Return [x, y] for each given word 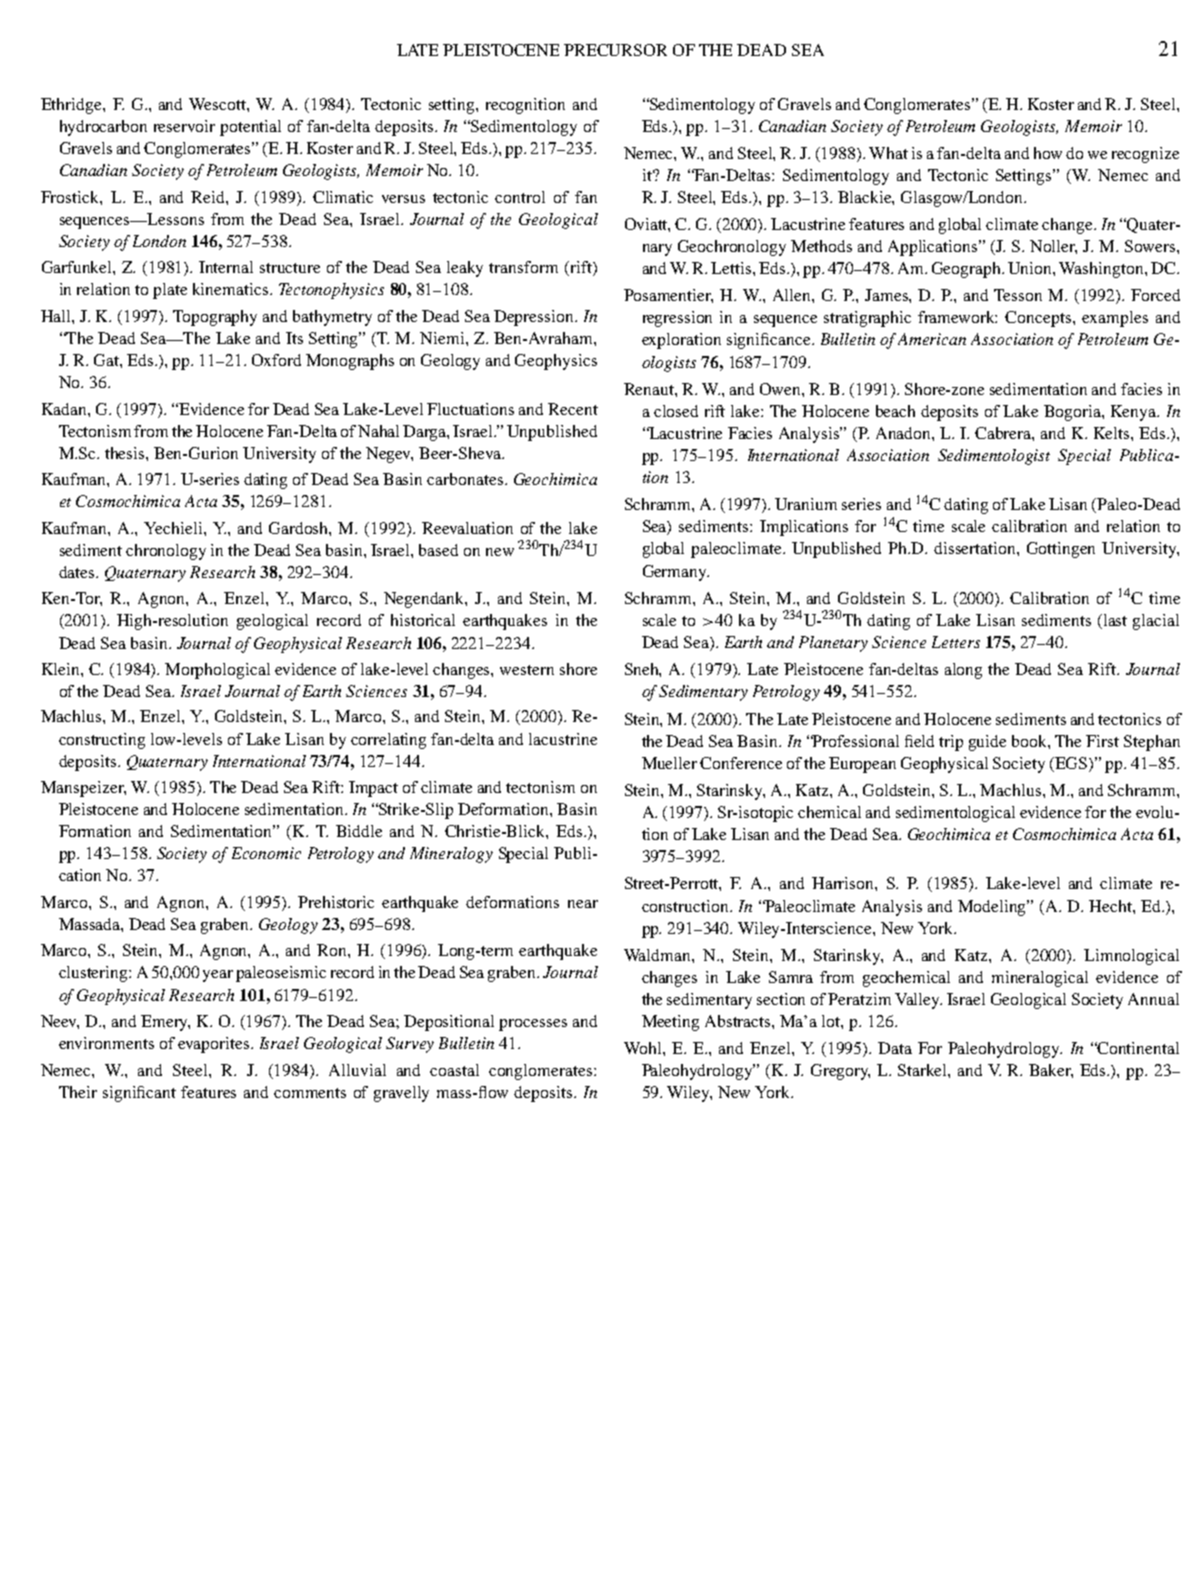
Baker [1051, 1071]
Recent [573, 409]
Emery [165, 1023]
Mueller [669, 763]
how [1048, 153]
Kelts [1113, 433]
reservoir [184, 126]
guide [987, 743]
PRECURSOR [615, 50]
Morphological [217, 671]
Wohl [644, 1048]
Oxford [276, 360]
